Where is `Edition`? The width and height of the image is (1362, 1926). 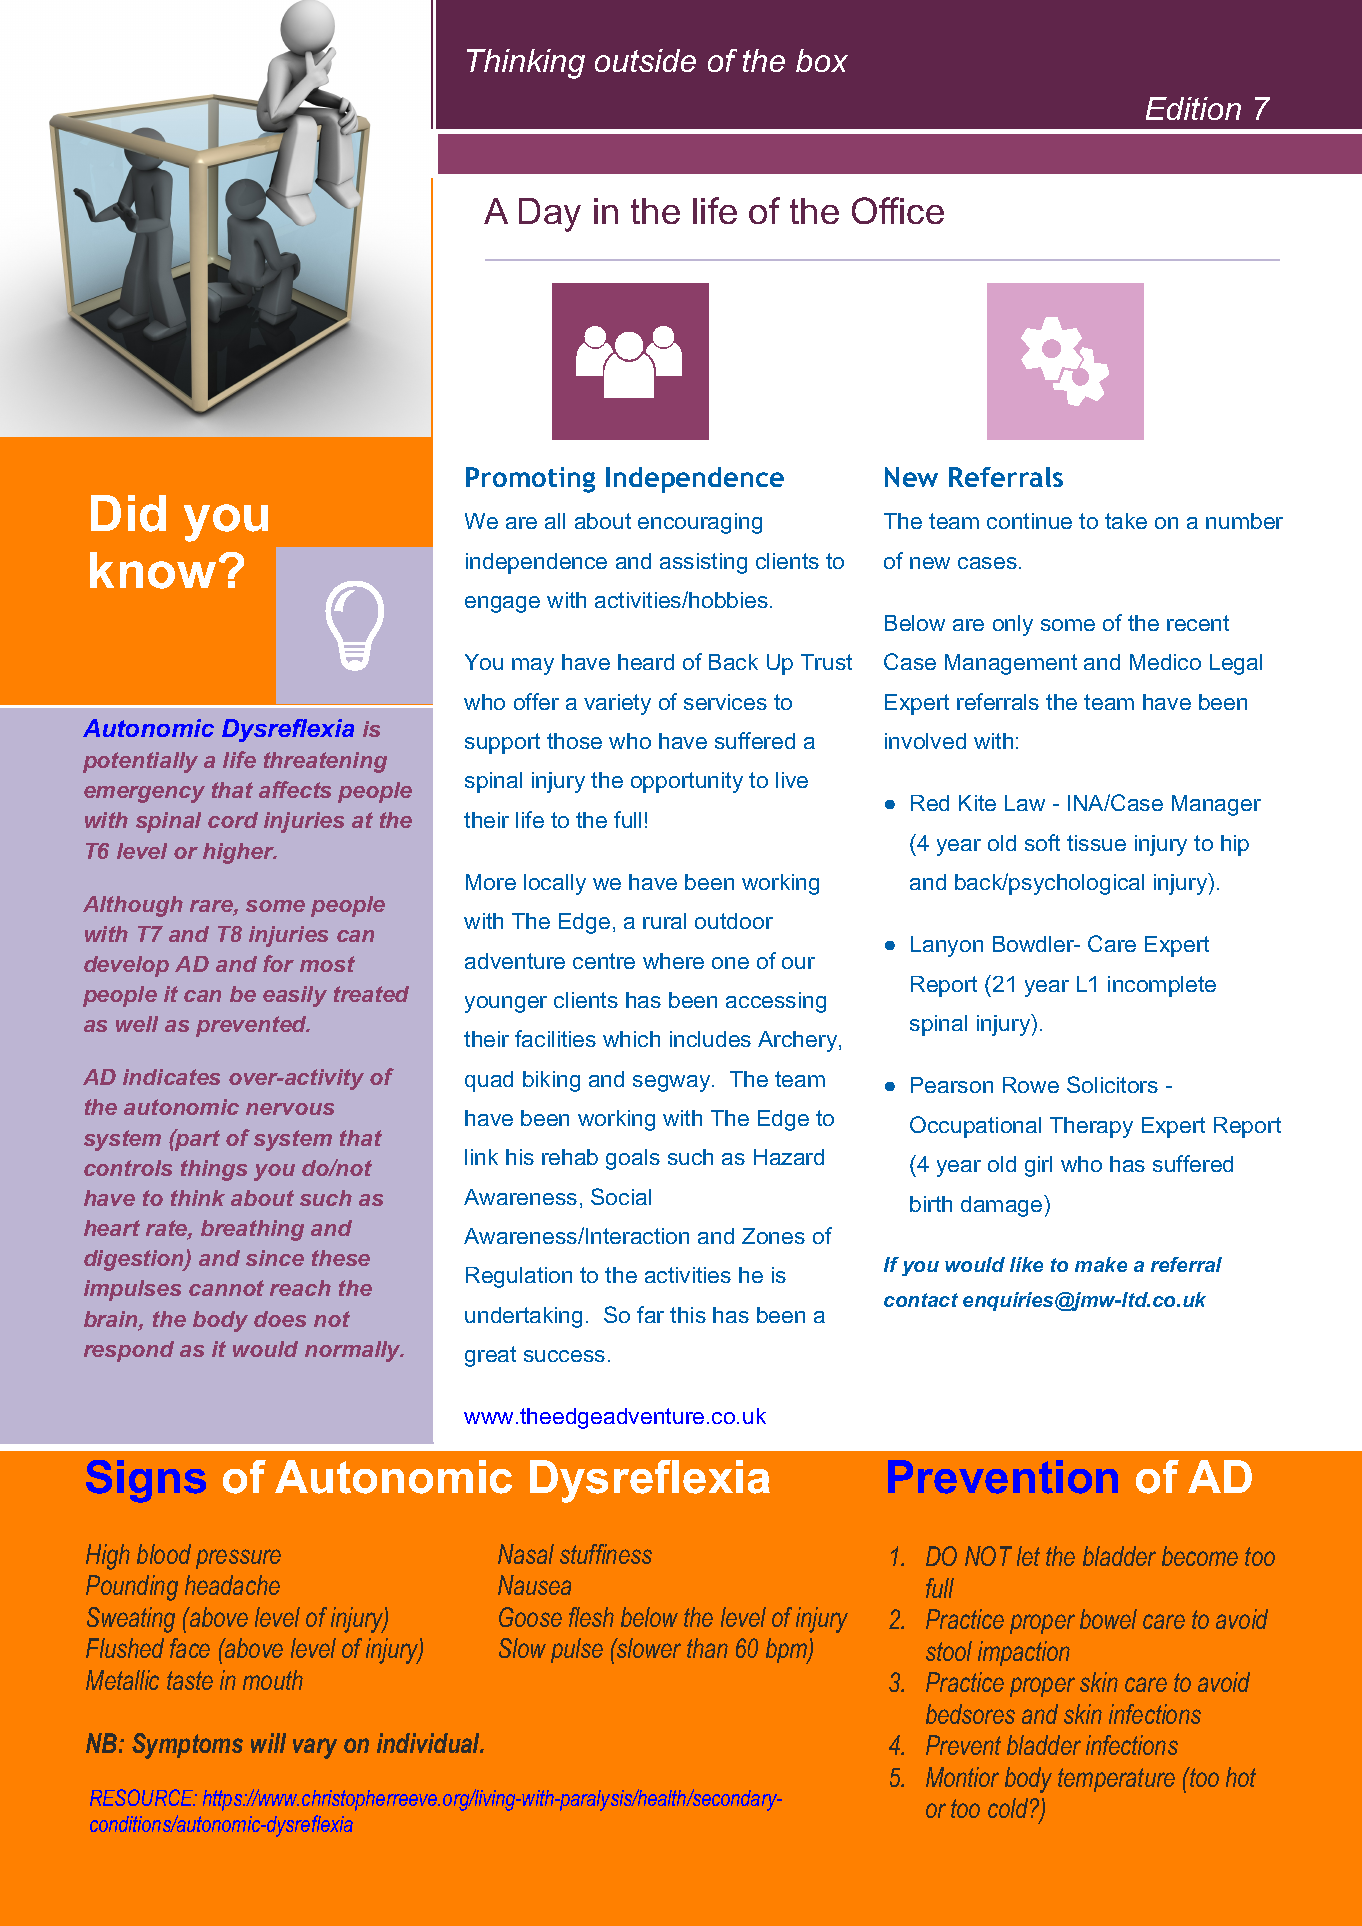
Edition is located at coordinates (1193, 108).
